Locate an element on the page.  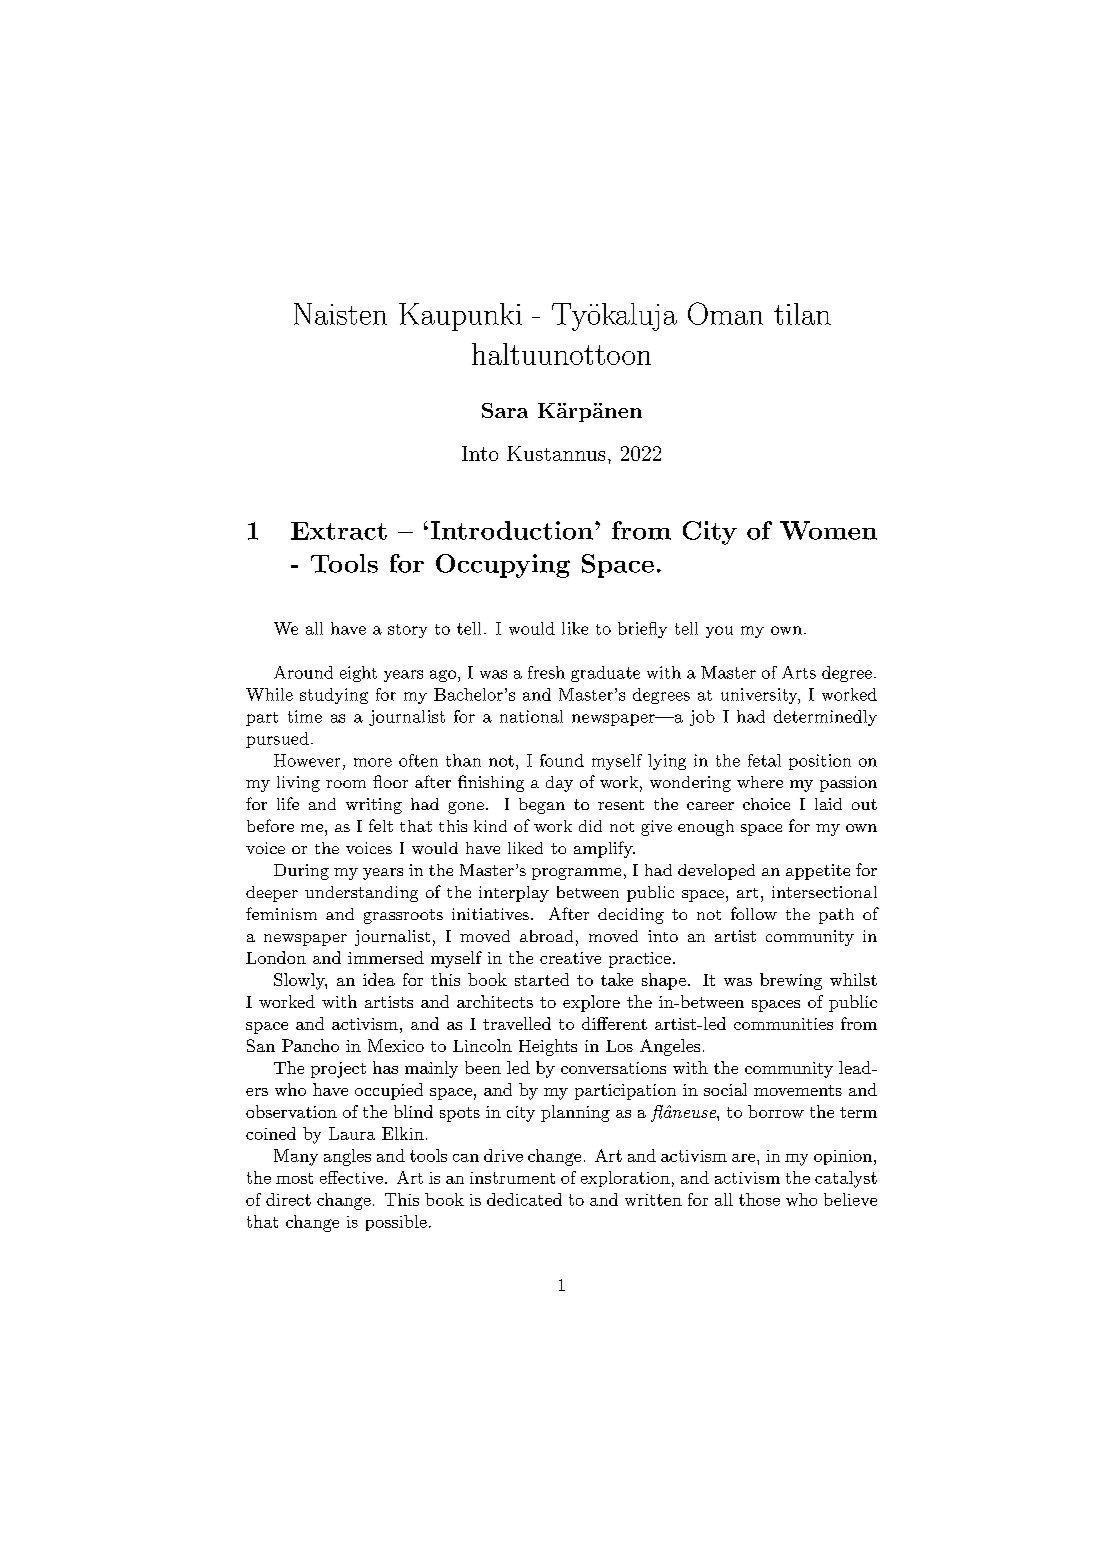
you is located at coordinates (719, 632).
